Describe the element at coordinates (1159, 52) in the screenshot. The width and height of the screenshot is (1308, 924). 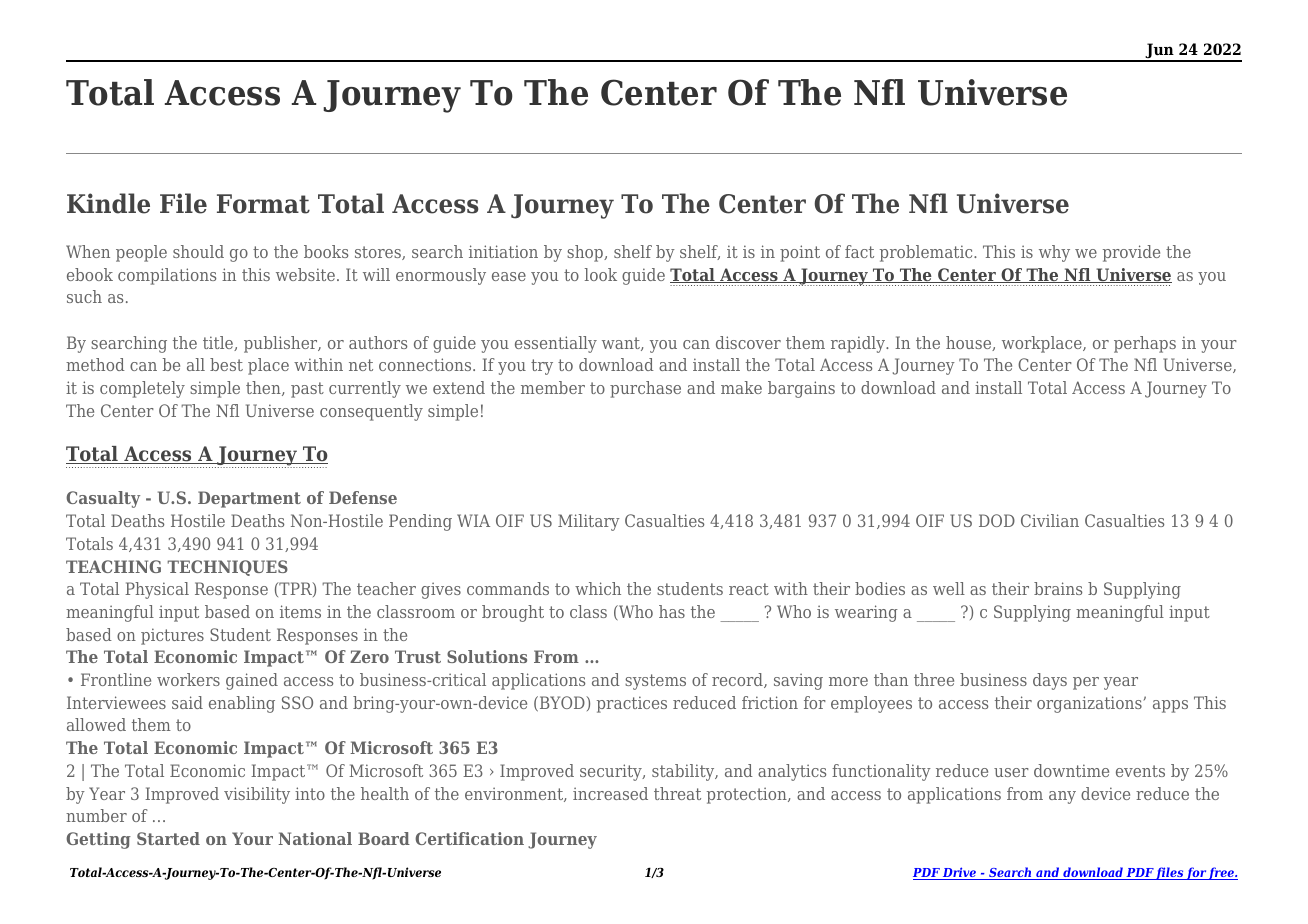
I see `Jun` at that location.
